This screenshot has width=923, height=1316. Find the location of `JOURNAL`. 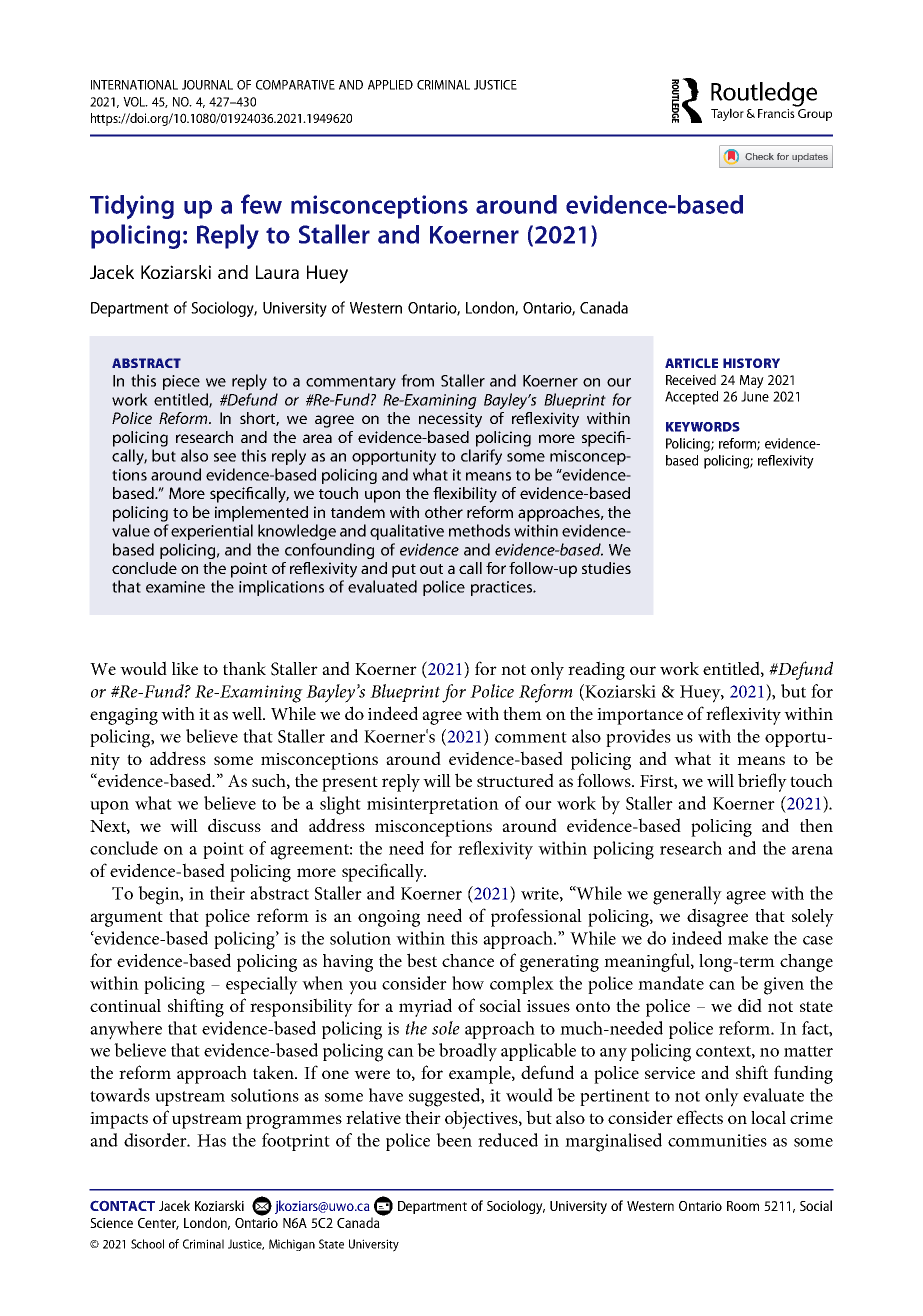

JOURNAL is located at coordinates (207, 85).
